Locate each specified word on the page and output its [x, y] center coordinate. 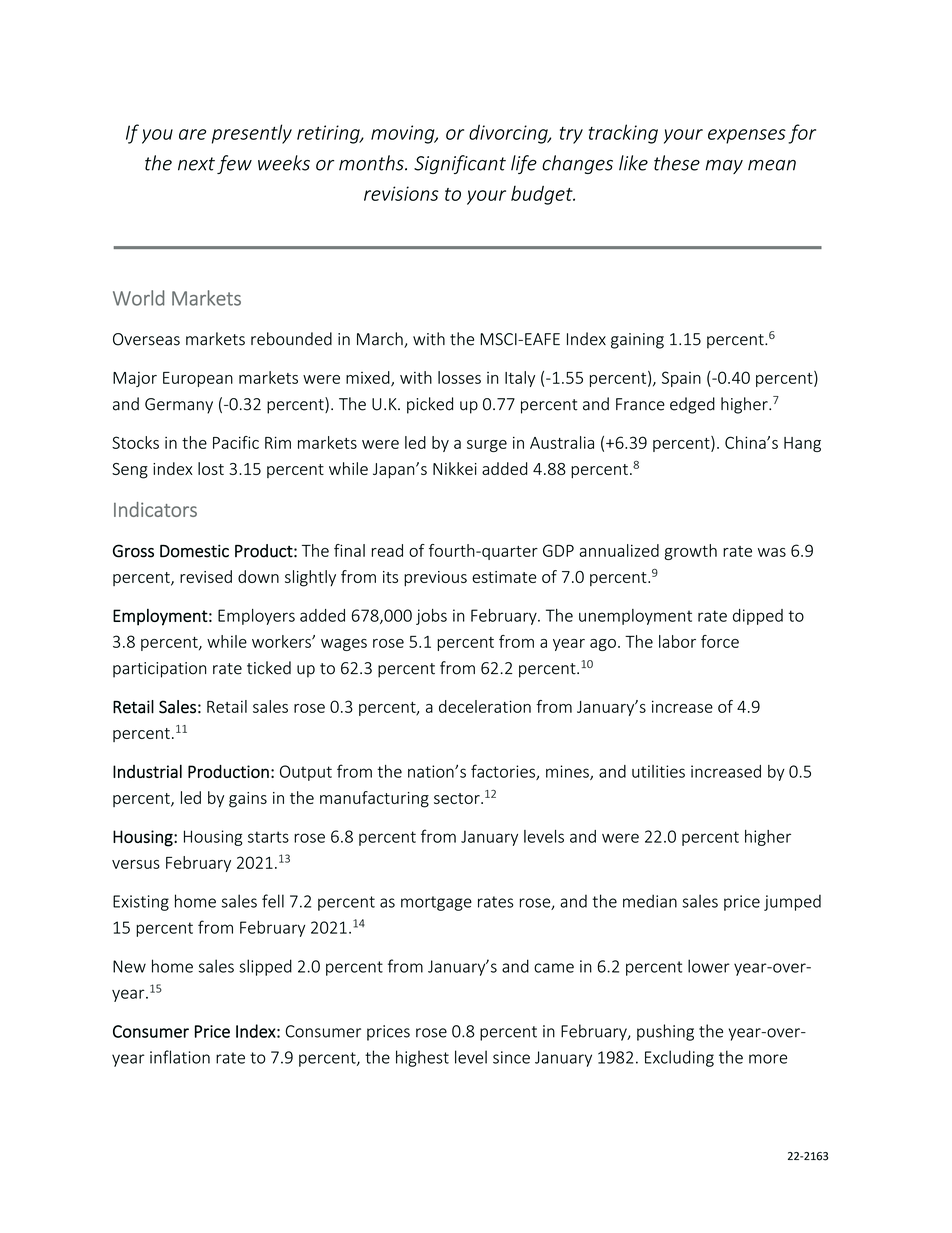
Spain [681, 379]
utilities [658, 771]
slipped [265, 967]
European [198, 379]
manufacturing [374, 799]
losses [459, 377]
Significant [460, 164]
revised [206, 576]
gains [248, 800]
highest [422, 1058]
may [724, 167]
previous [435, 578]
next [196, 164]
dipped [758, 617]
